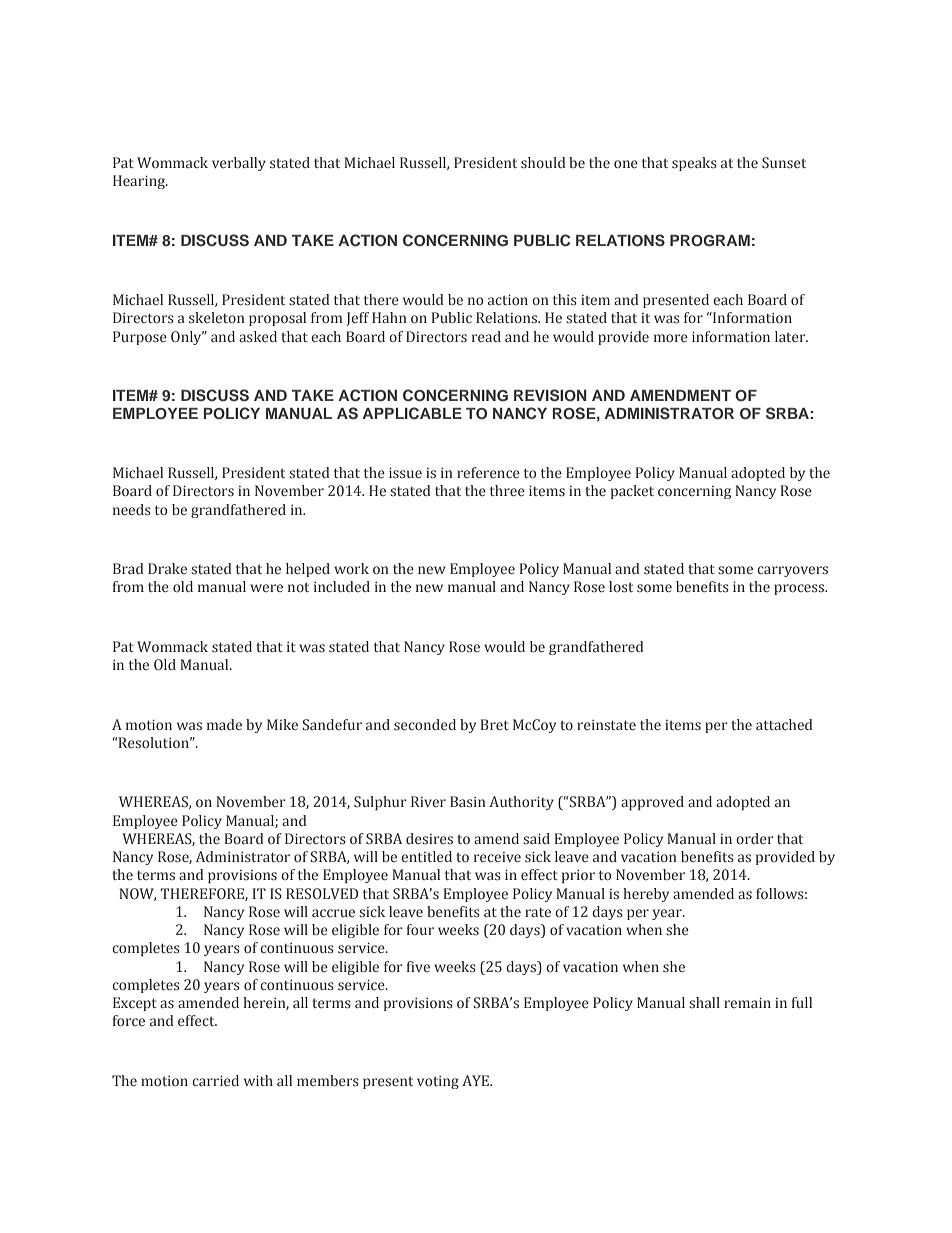 The height and width of the image is (1233, 952). What do you see at coordinates (632, 492) in the image?
I see `packet` at bounding box center [632, 492].
